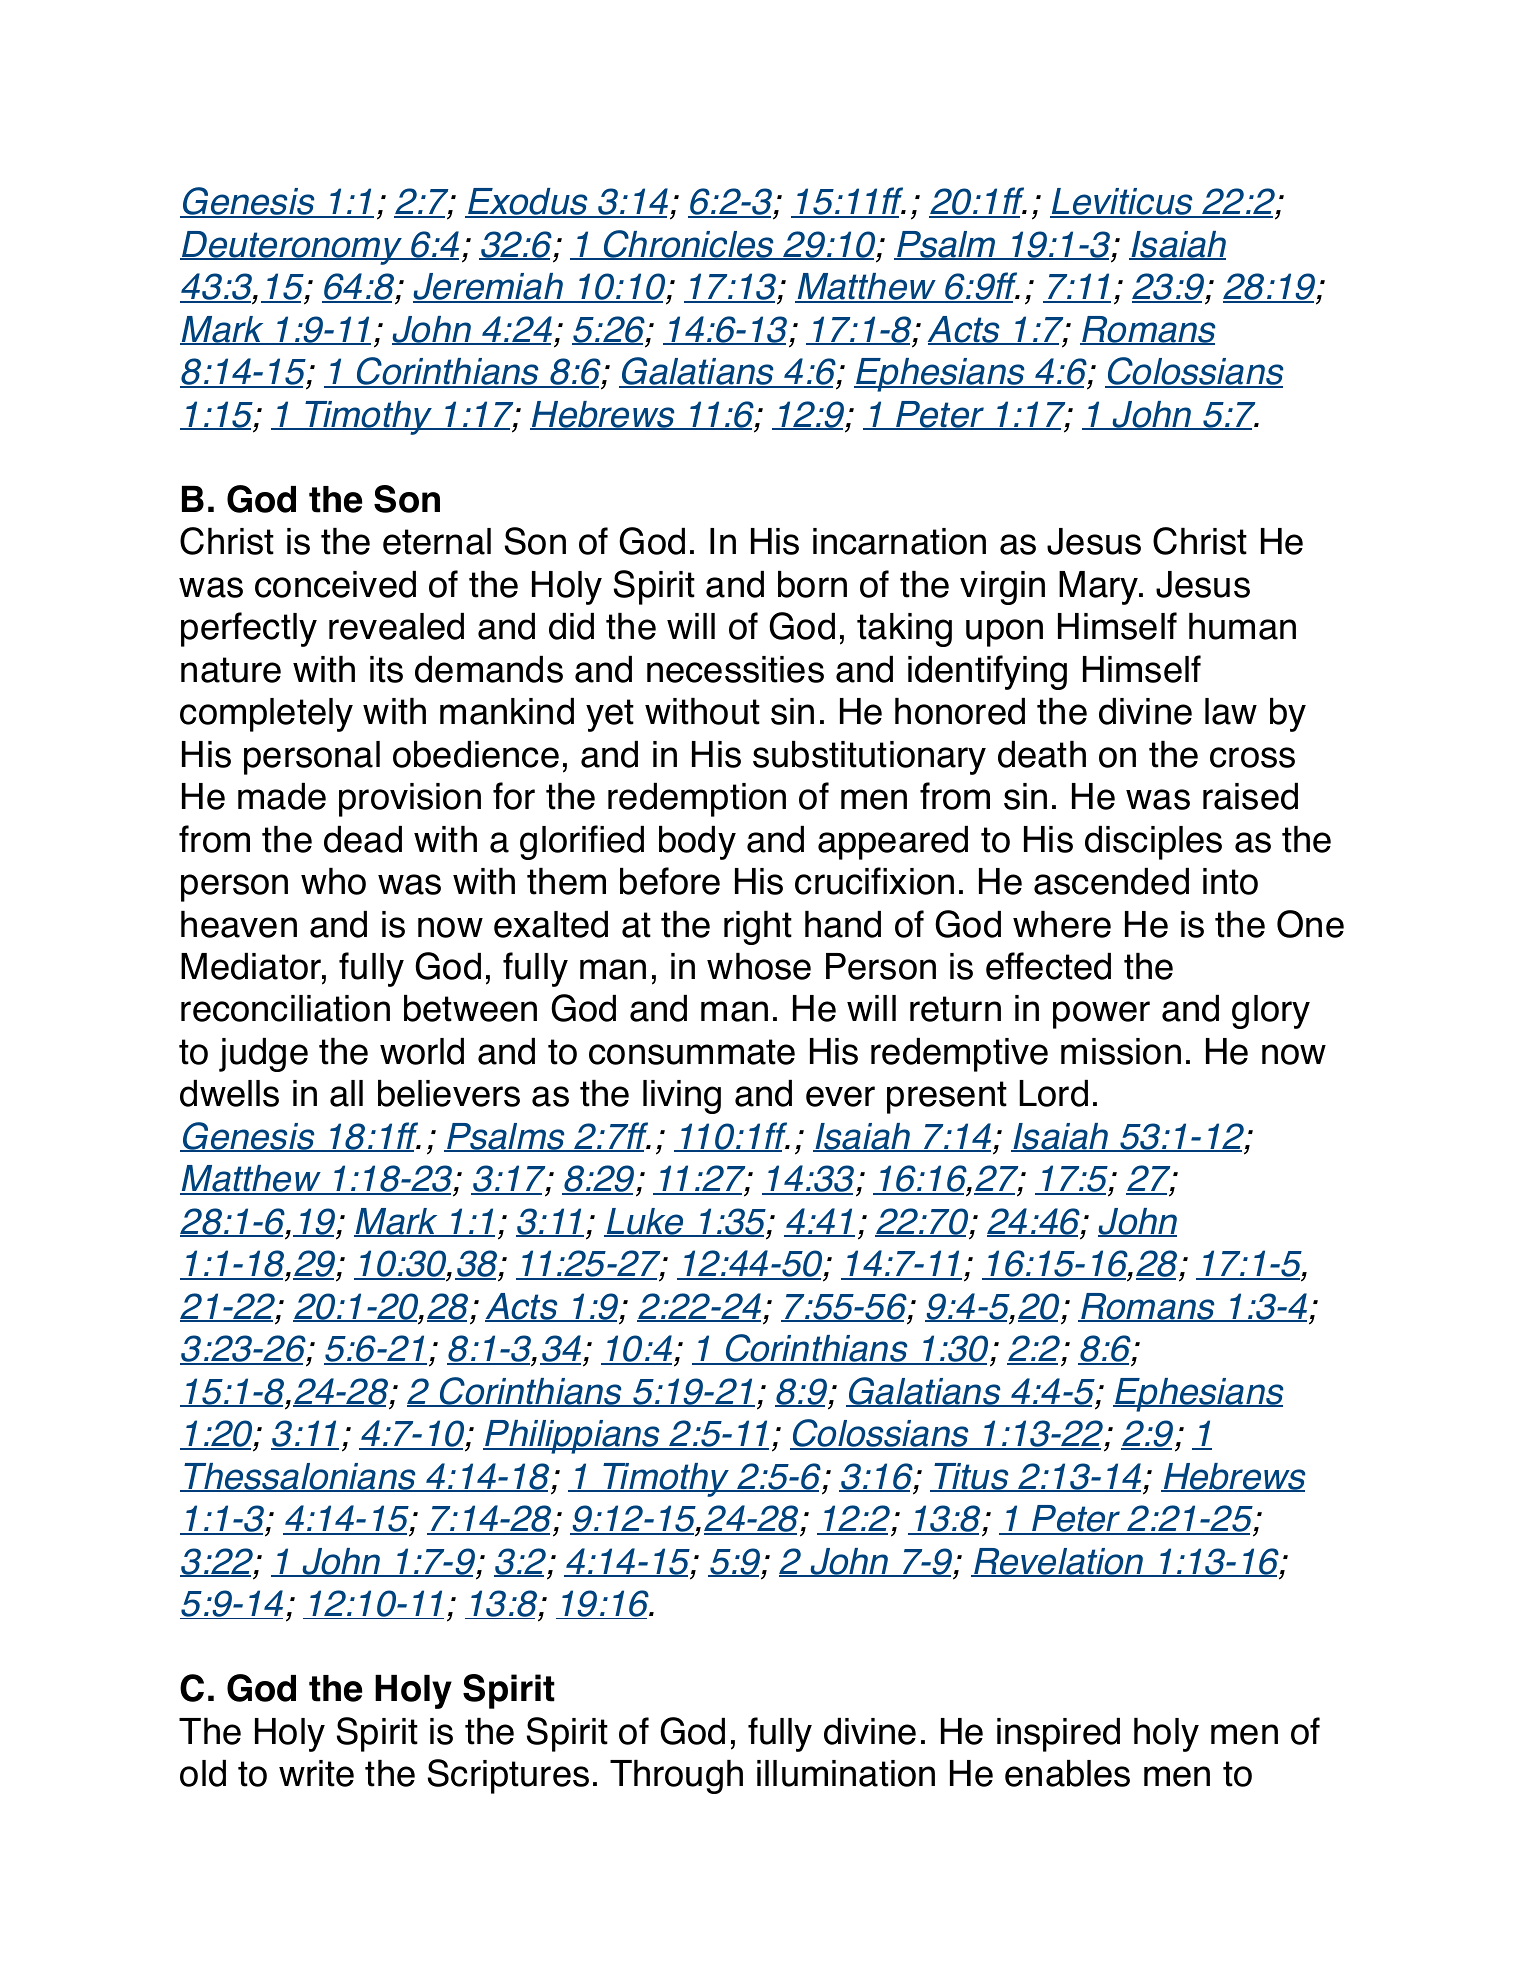  Describe the element at coordinates (316, 1773) in the screenshot. I see `write` at that location.
